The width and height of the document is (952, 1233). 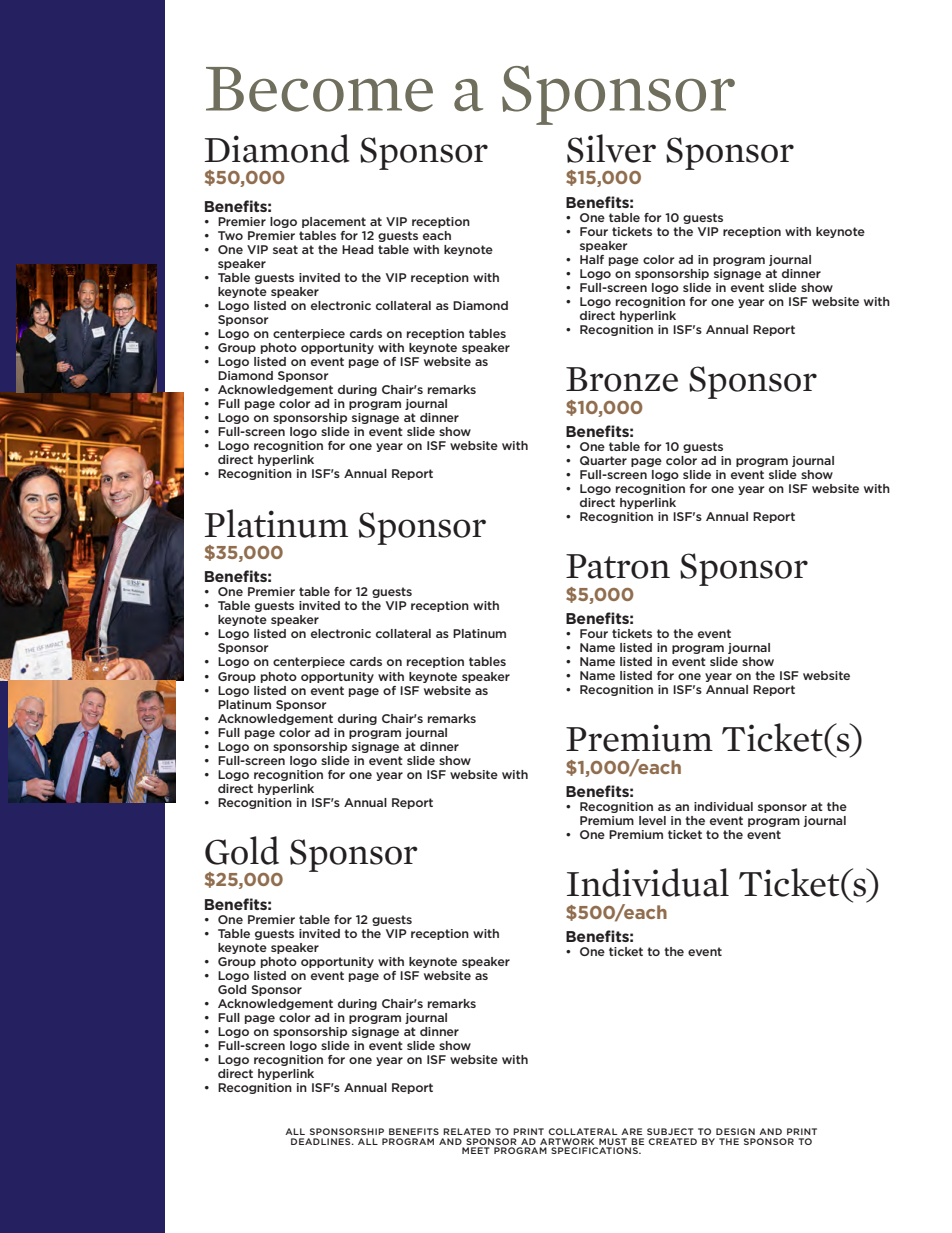 I want to click on Become, so click(x=319, y=89).
